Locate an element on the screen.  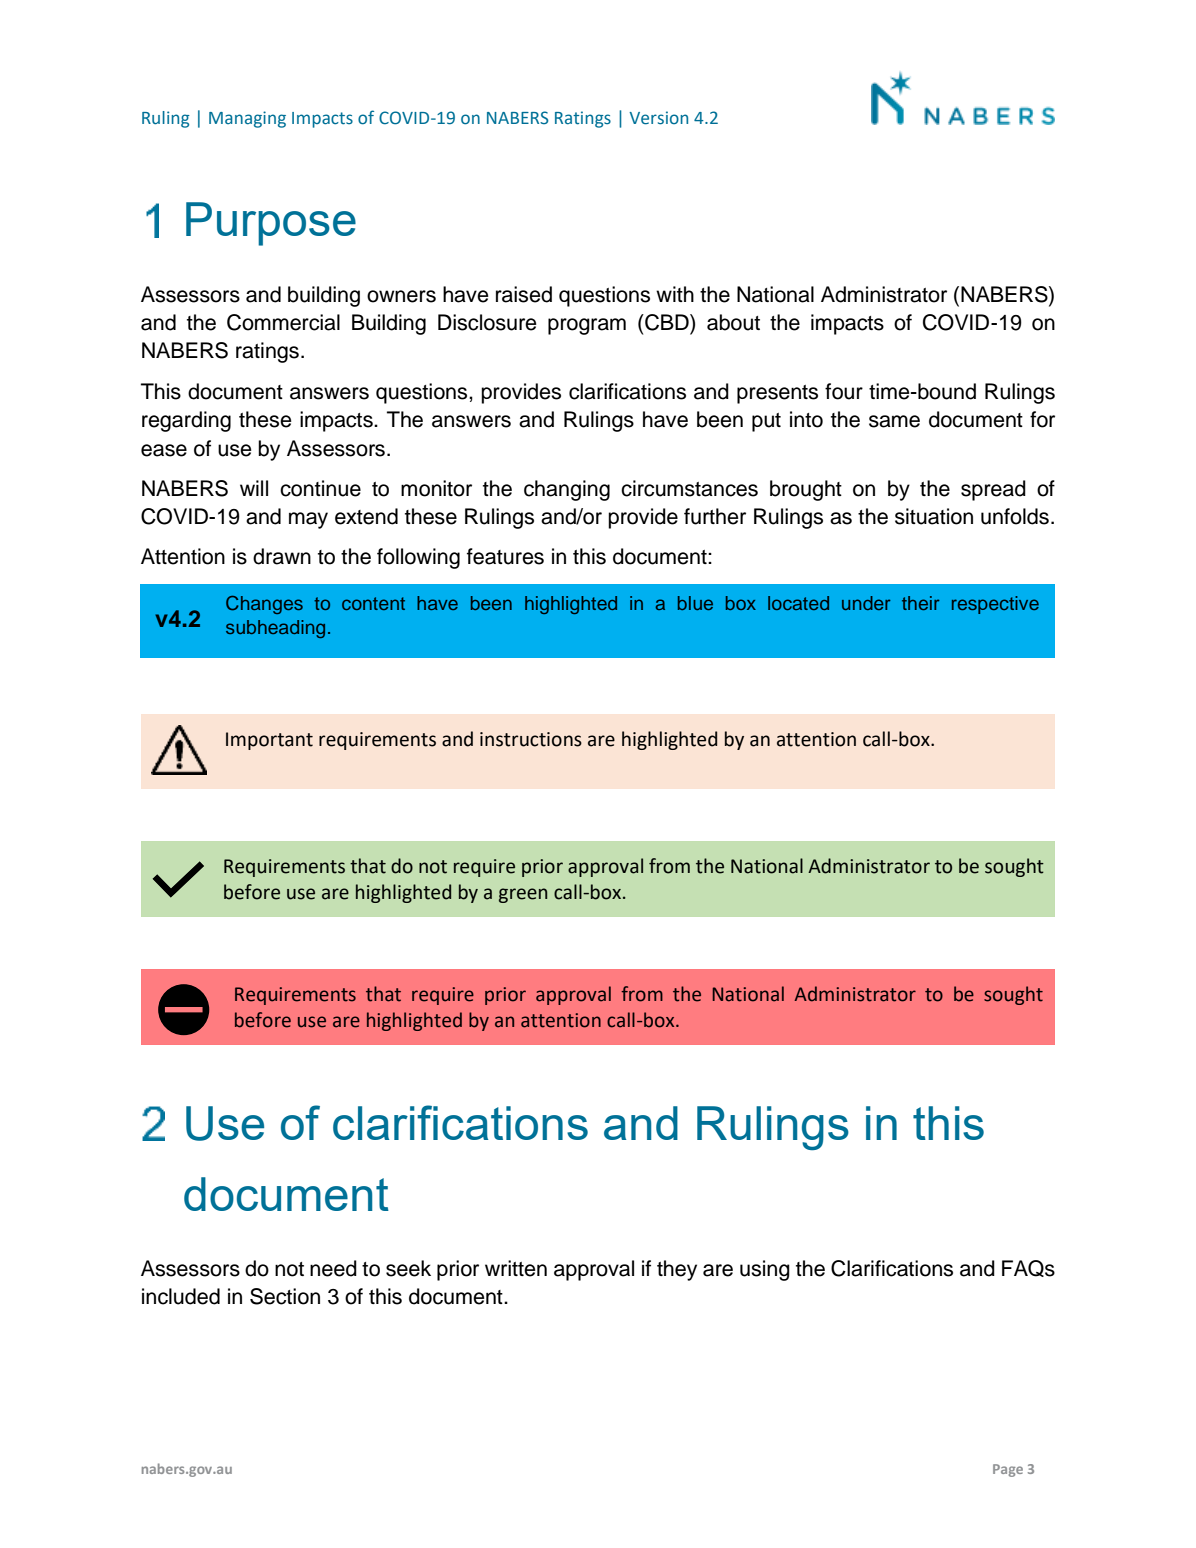
using is located at coordinates (765, 1270).
